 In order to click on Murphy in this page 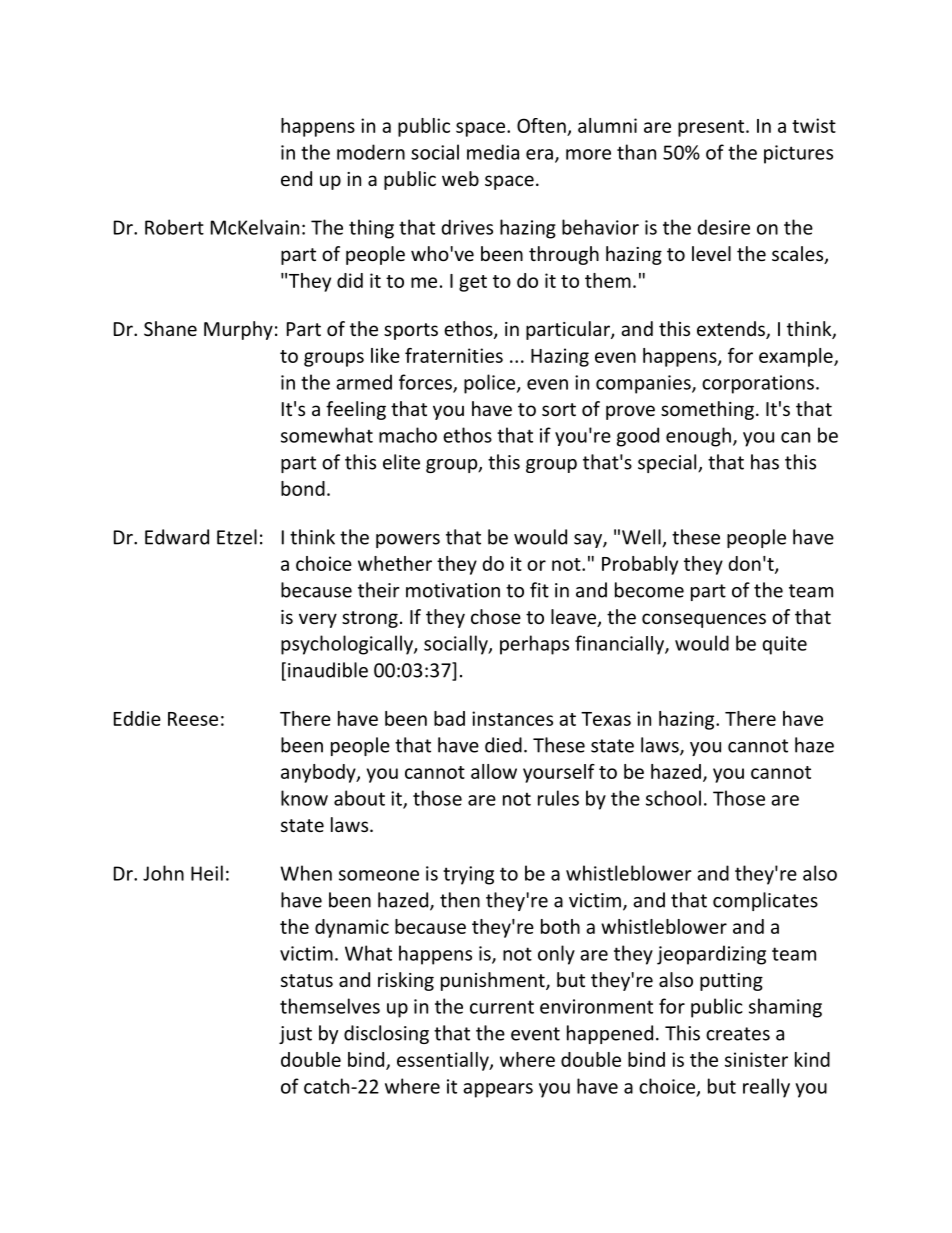, I will do `click(238, 330)`.
